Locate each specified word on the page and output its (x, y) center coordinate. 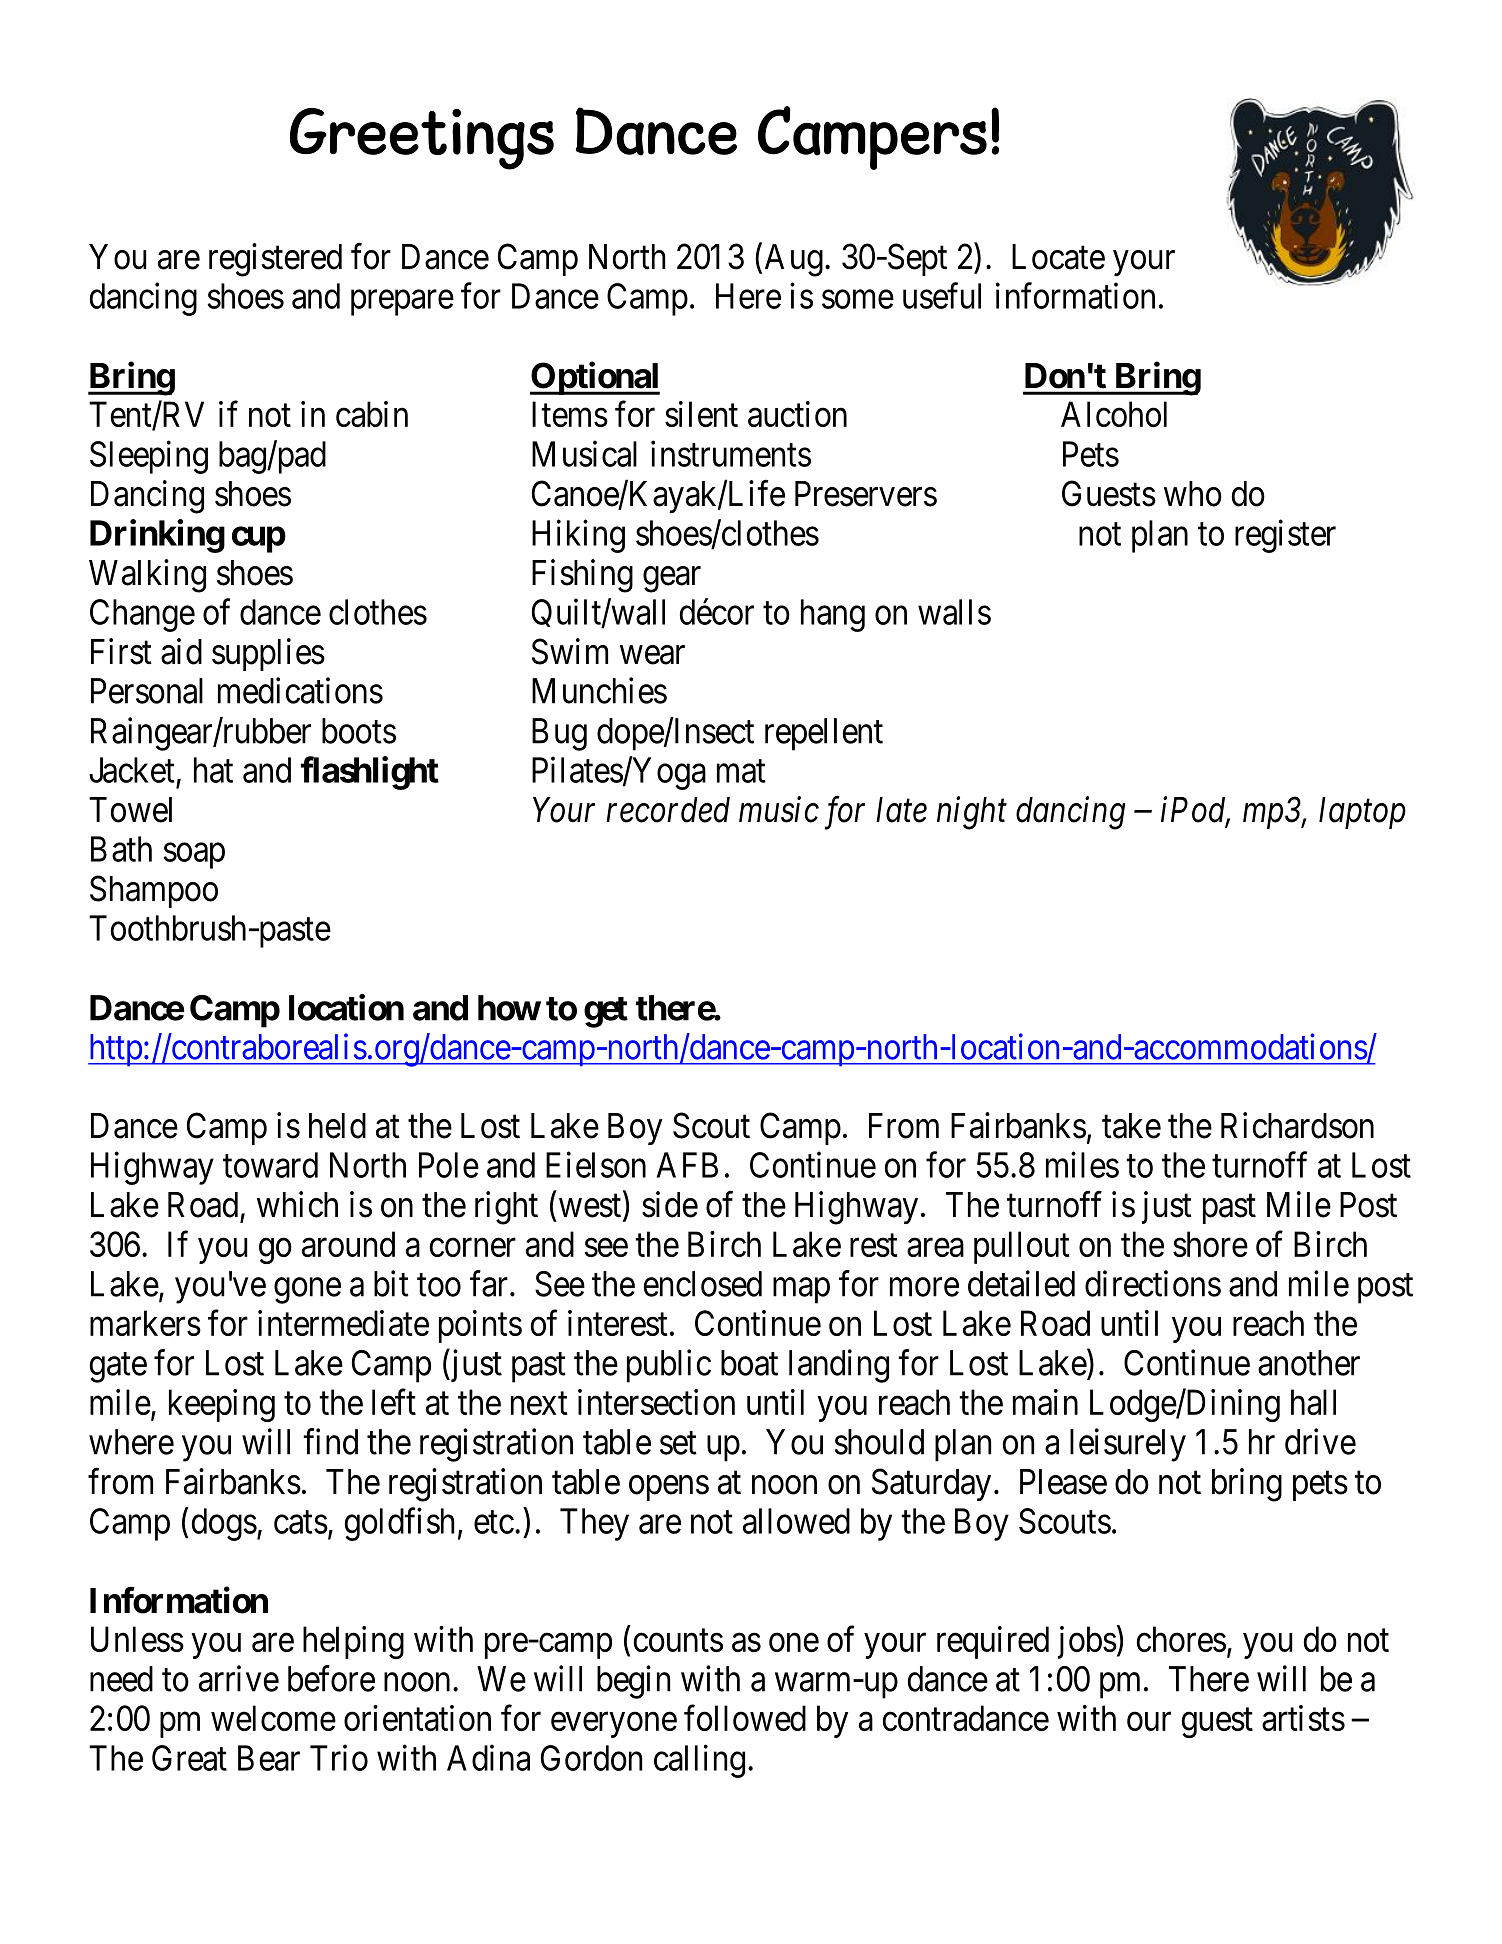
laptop (1362, 813)
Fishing (582, 576)
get (606, 1012)
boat (749, 1363)
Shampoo (154, 891)
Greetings (422, 139)
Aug (794, 260)
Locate (1058, 257)
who (1193, 494)
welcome (273, 1718)
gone (307, 1291)
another (1309, 1363)
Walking (147, 576)
